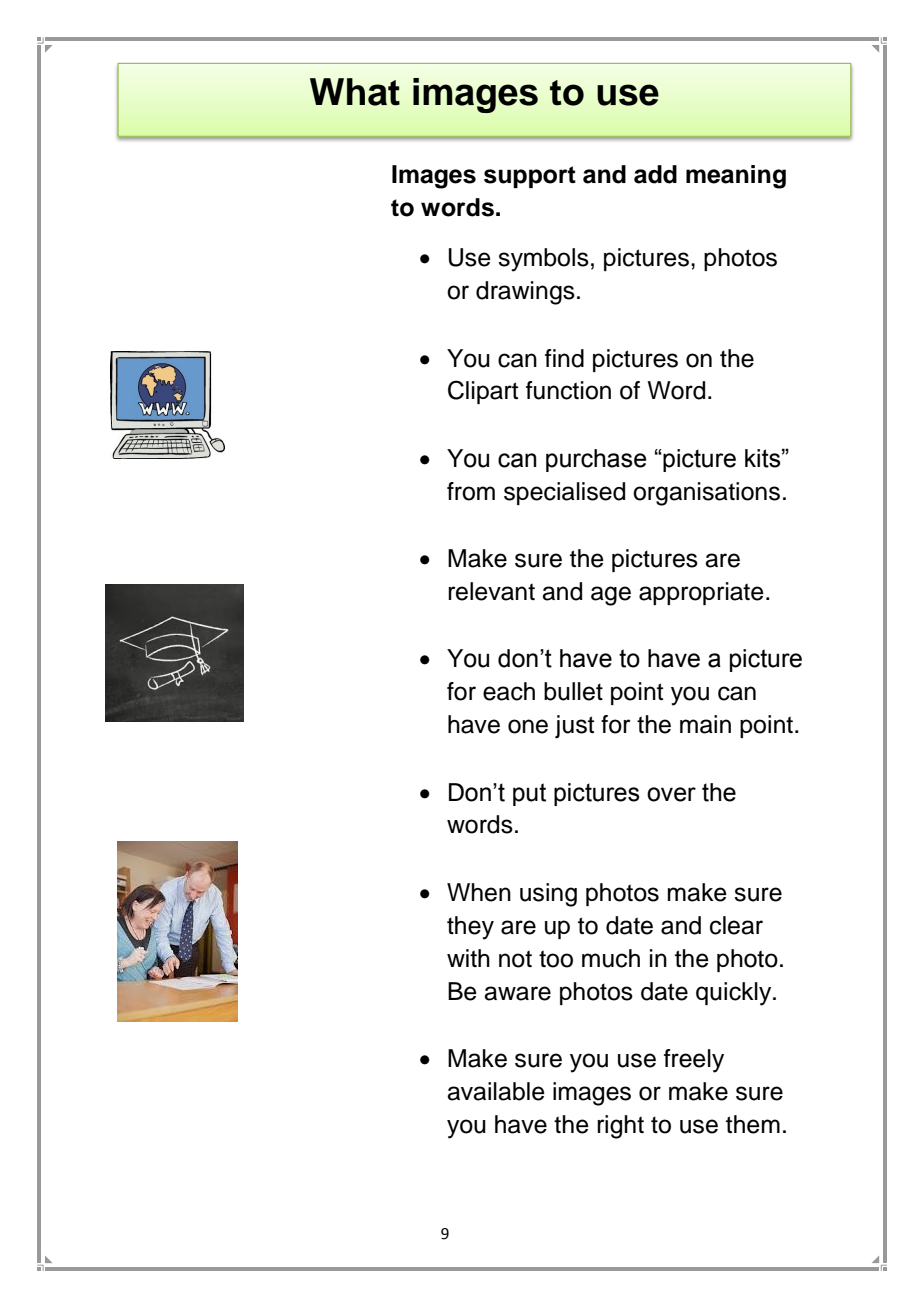  I want to click on organisations, so click(706, 494).
